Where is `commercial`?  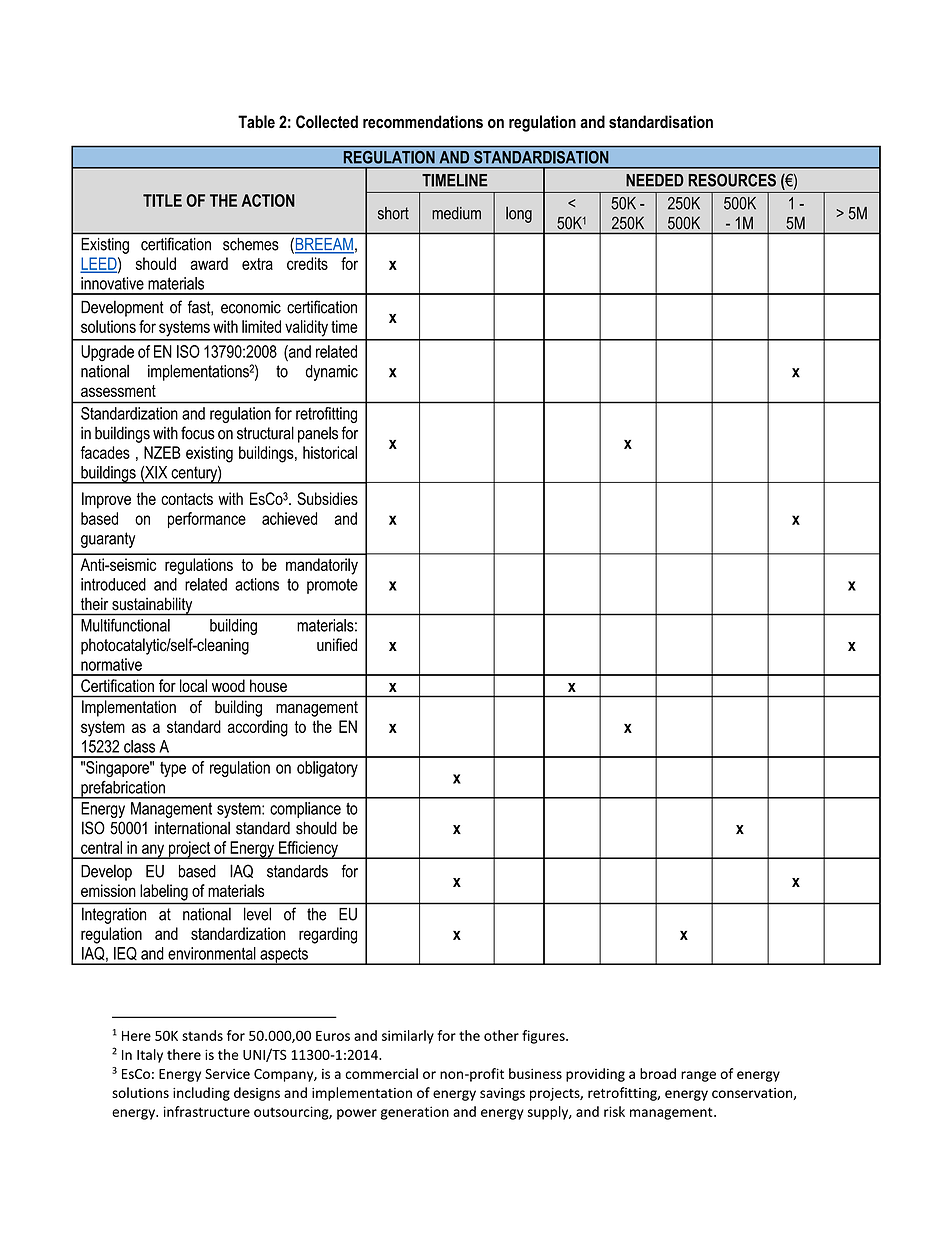 commercial is located at coordinates (381, 1073).
